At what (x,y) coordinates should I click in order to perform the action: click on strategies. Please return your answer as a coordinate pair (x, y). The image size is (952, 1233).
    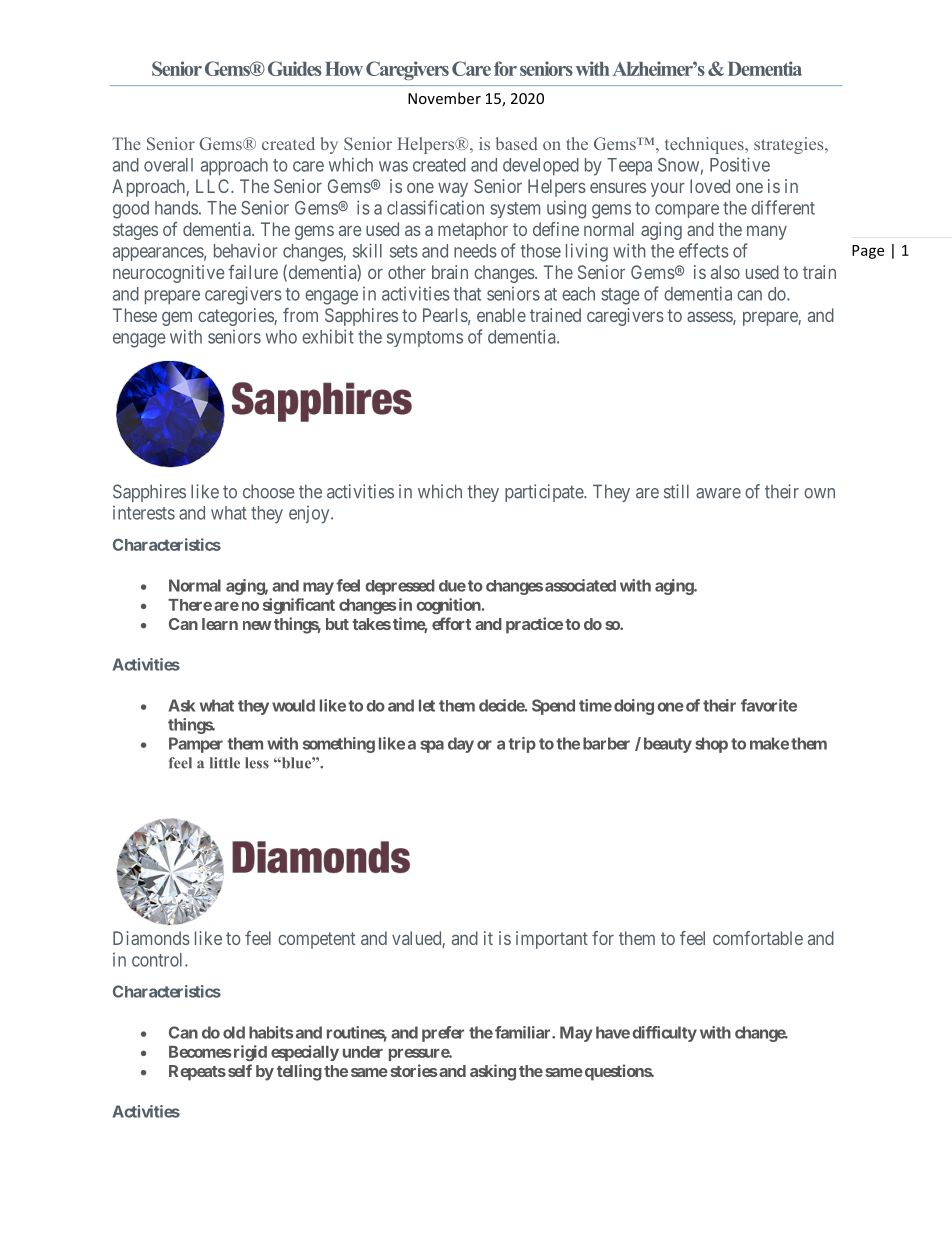
    Looking at the image, I should click on (790, 145).
